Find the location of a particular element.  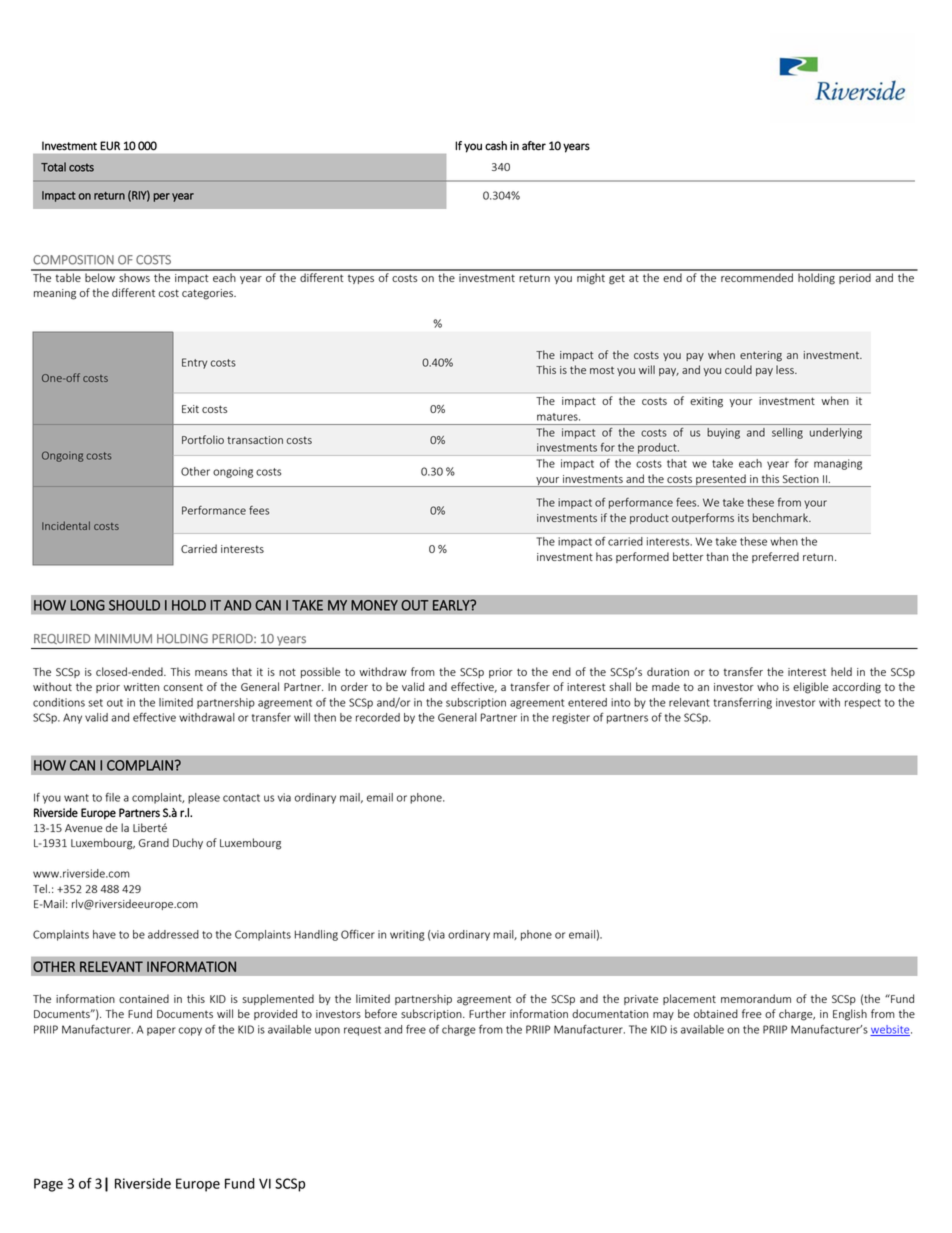

Total is located at coordinates (53, 167).
